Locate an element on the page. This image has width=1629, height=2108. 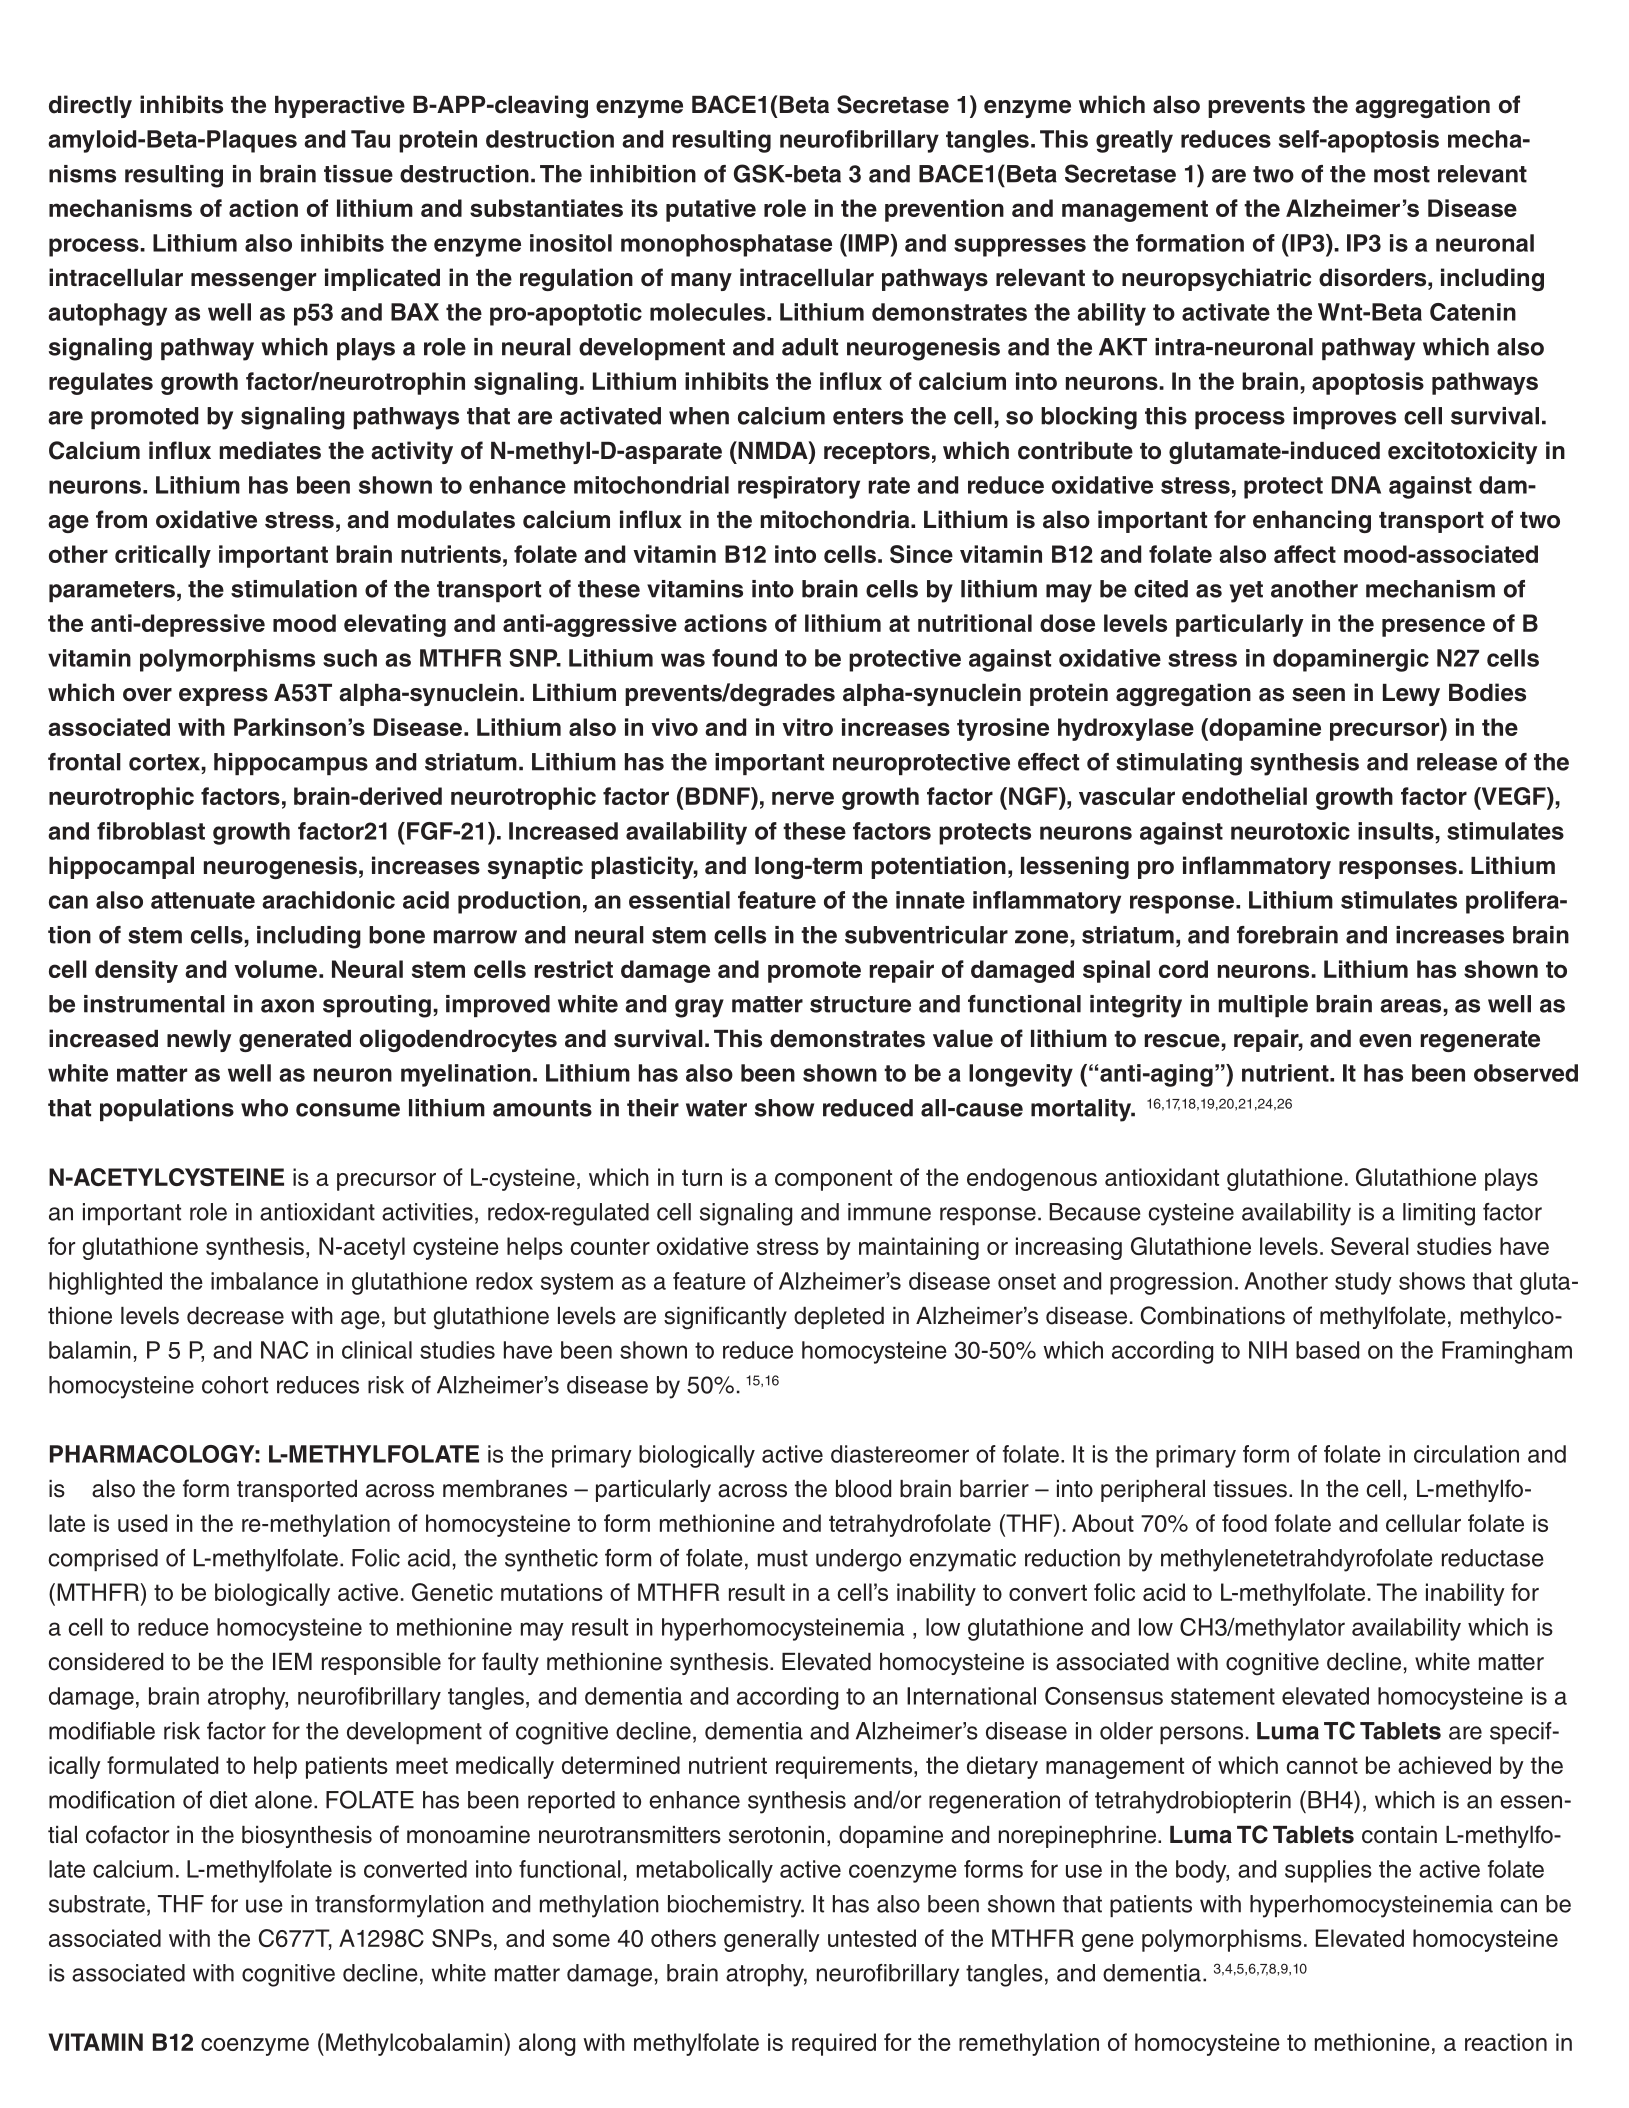
insults is located at coordinates (1396, 831).
